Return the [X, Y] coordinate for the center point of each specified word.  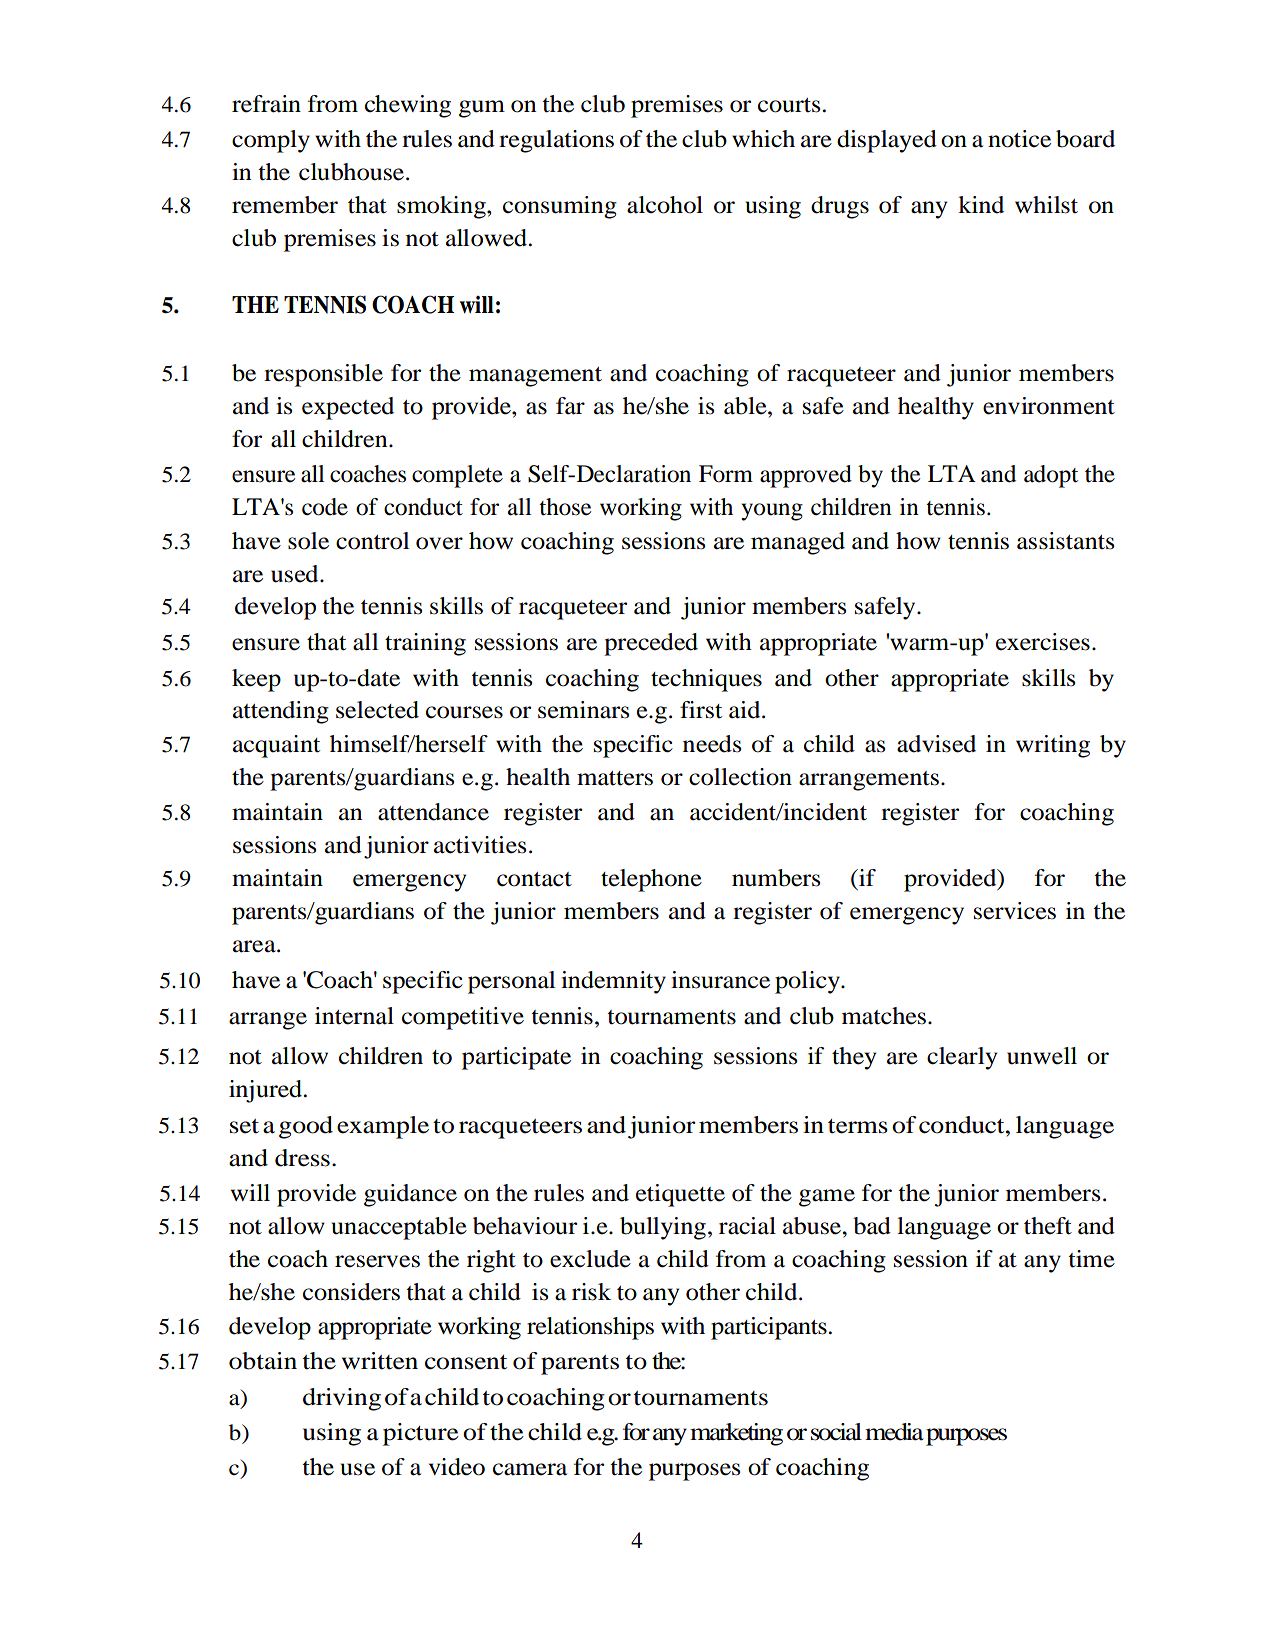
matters [615, 778]
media [894, 1432]
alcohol [665, 205]
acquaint [276, 746]
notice [1019, 139]
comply [271, 141]
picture [421, 1434]
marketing [736, 1434]
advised [936, 744]
